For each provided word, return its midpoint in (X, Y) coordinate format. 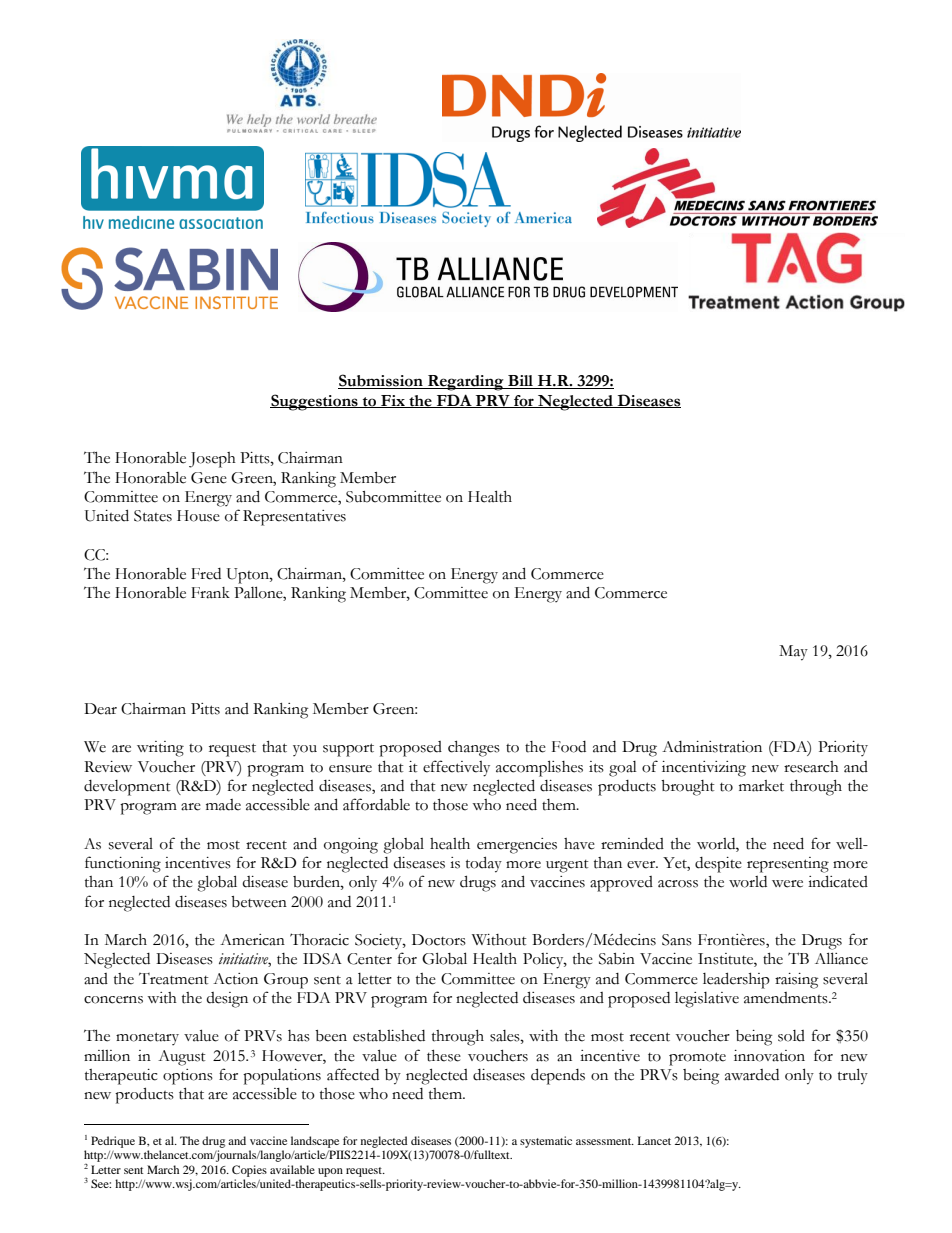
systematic (546, 1142)
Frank (210, 593)
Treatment (174, 979)
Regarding (466, 383)
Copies (249, 1171)
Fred (206, 574)
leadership (736, 980)
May (793, 653)
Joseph (212, 460)
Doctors (439, 940)
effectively (456, 768)
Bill (521, 382)
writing (160, 749)
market (761, 786)
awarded (752, 1075)
